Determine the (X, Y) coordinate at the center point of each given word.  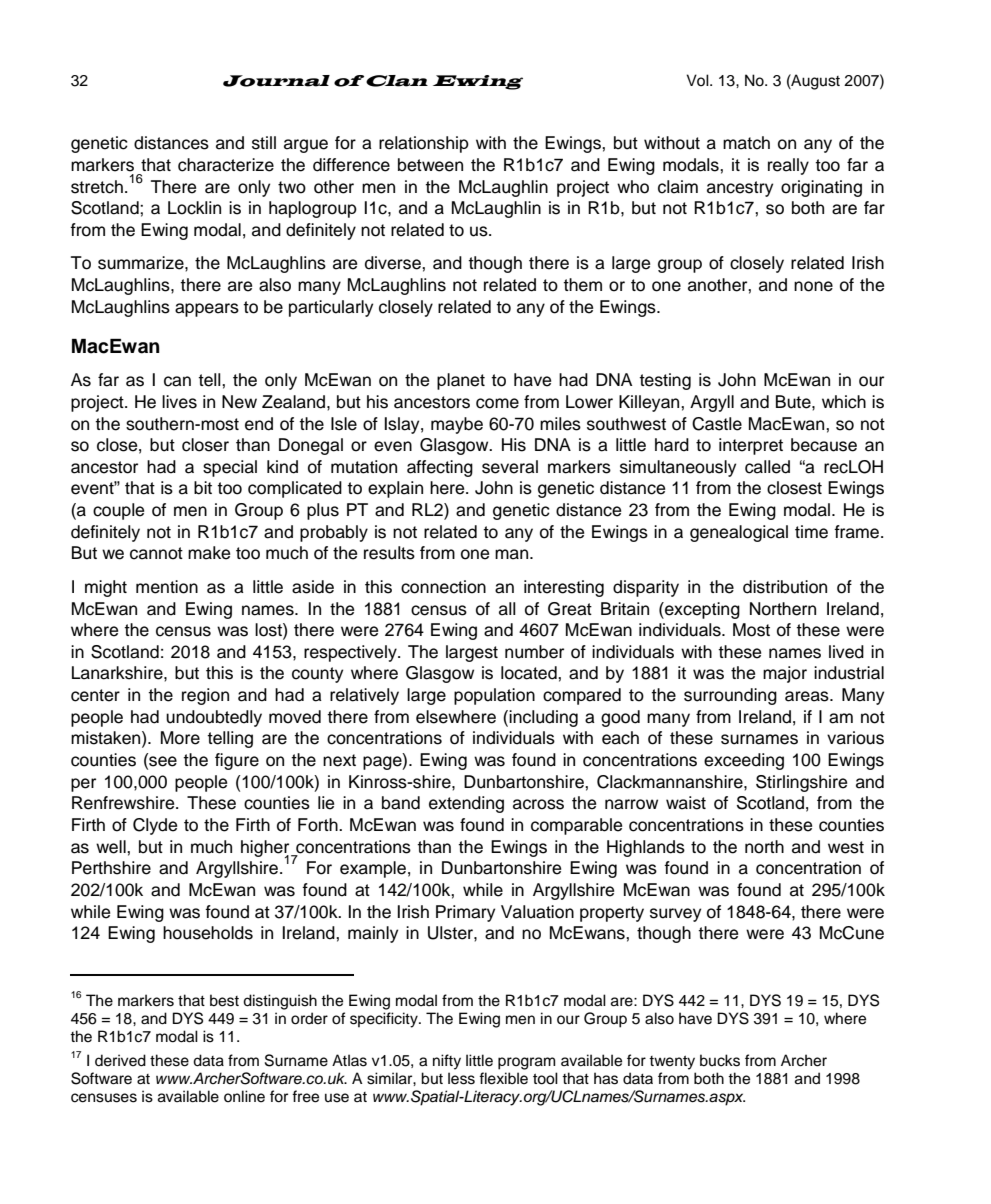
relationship (424, 144)
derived (120, 1060)
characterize (226, 165)
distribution (785, 587)
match (746, 143)
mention (167, 587)
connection (443, 587)
